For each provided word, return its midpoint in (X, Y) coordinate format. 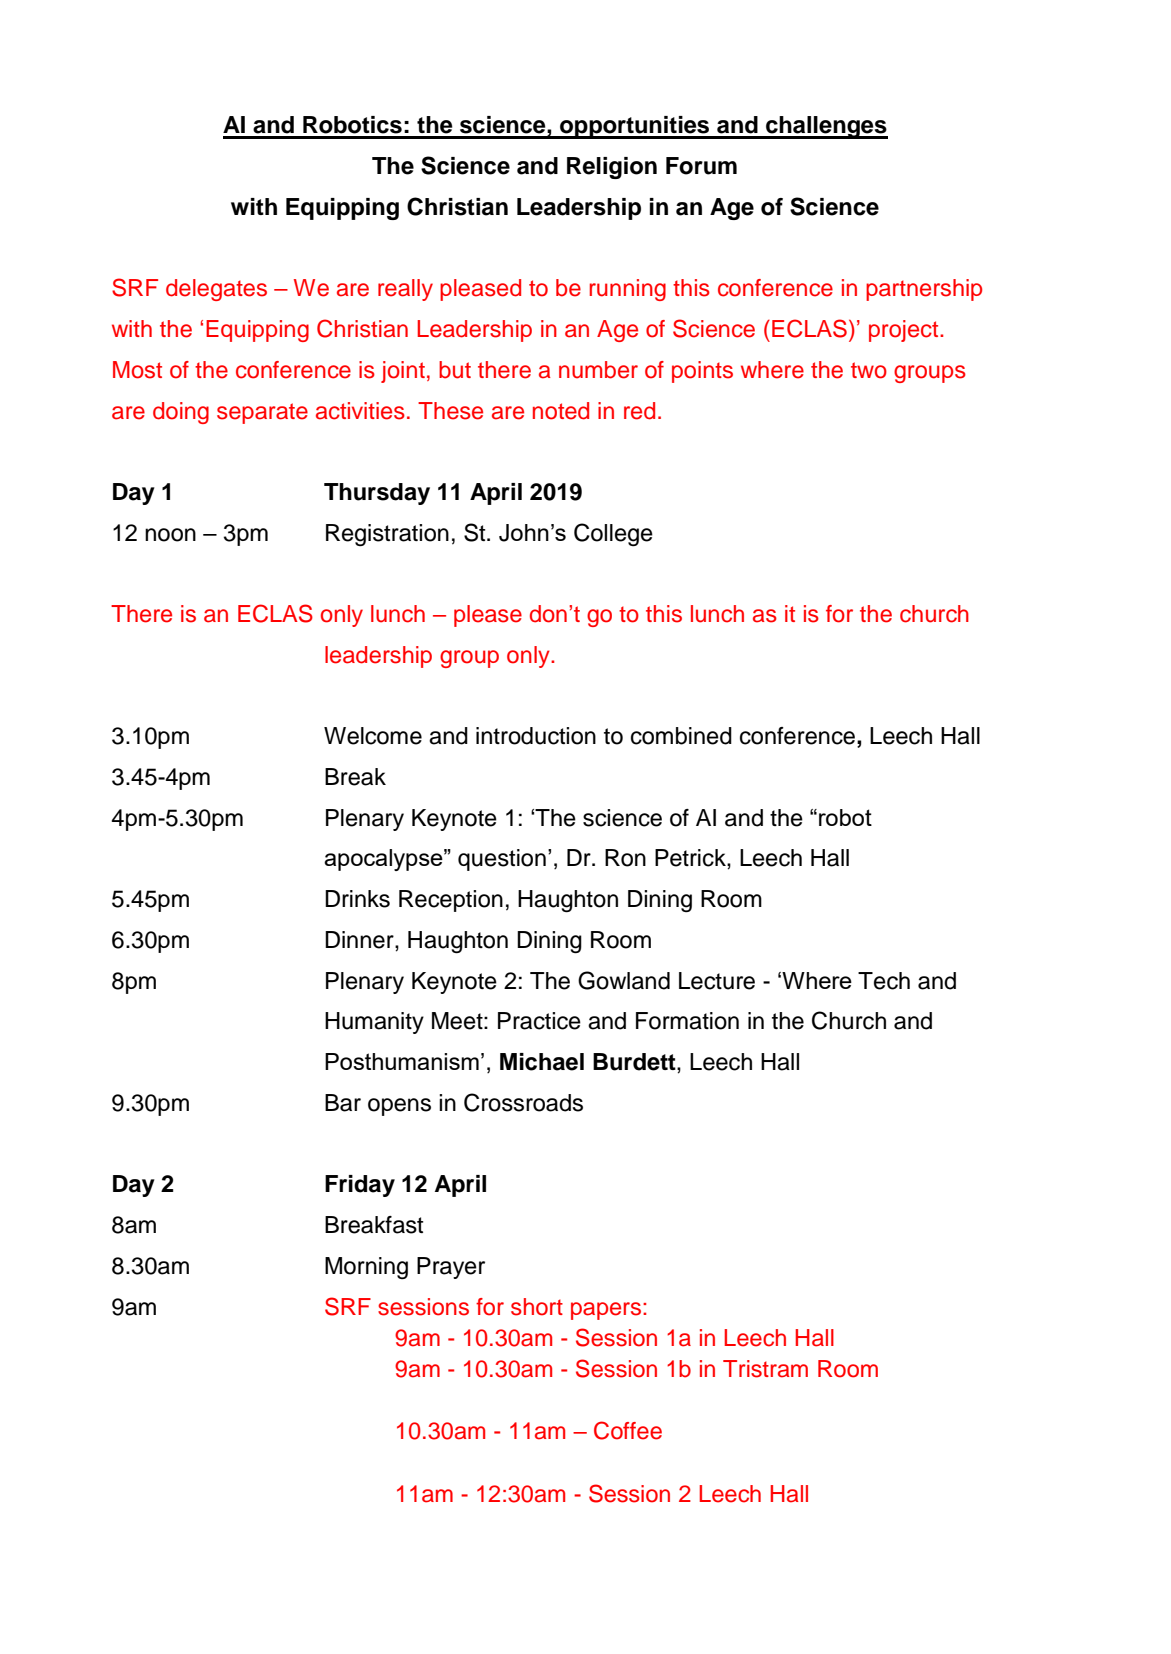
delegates (216, 290)
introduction (536, 736)
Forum (701, 166)
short (537, 1307)
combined (681, 736)
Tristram (765, 1369)
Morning (366, 1268)
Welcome (373, 736)
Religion (612, 168)
